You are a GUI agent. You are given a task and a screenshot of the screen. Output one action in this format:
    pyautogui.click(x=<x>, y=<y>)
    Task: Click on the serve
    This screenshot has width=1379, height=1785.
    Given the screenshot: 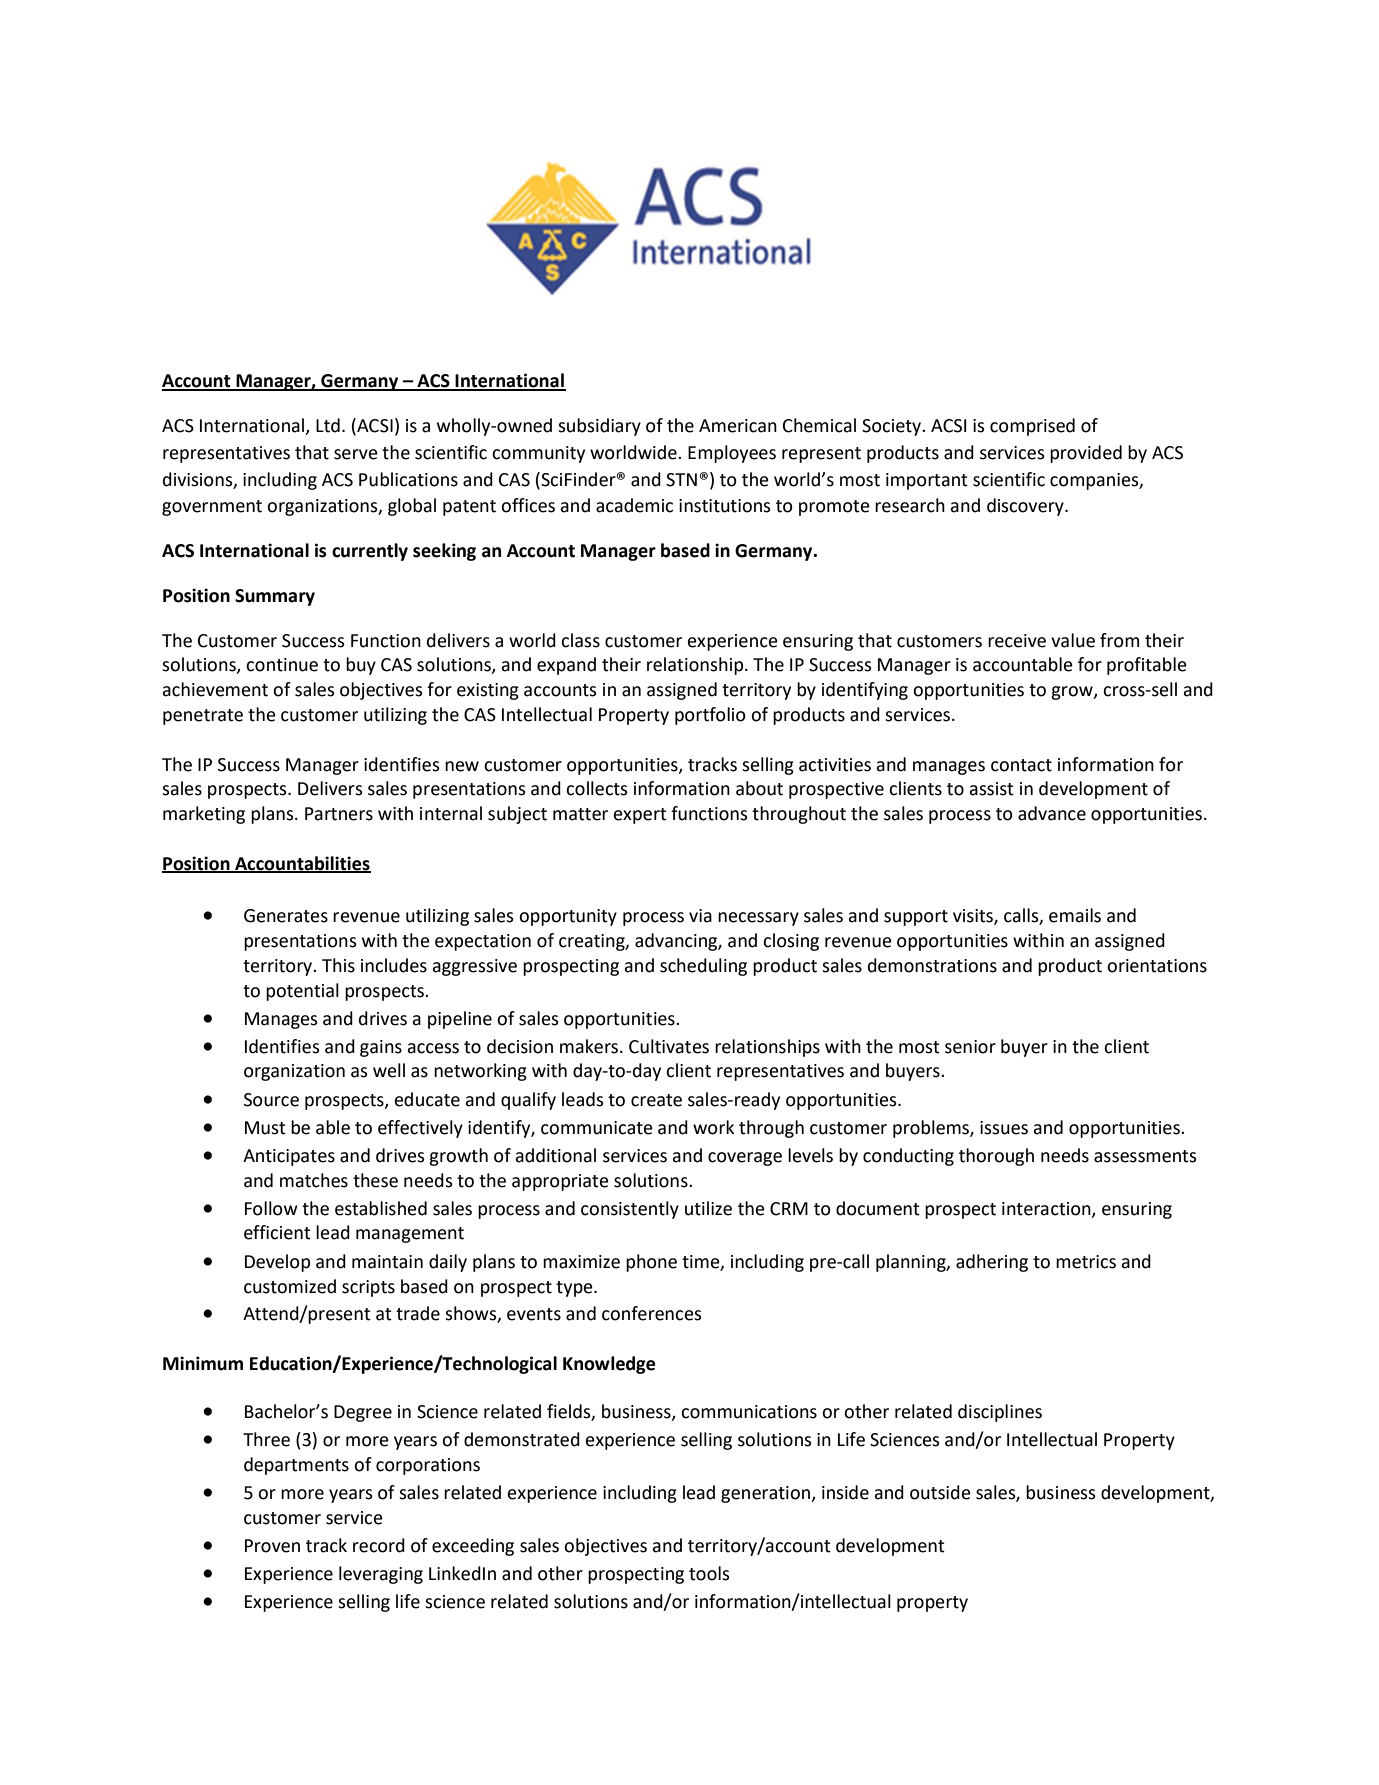 What is the action you would take?
    pyautogui.click(x=356, y=454)
